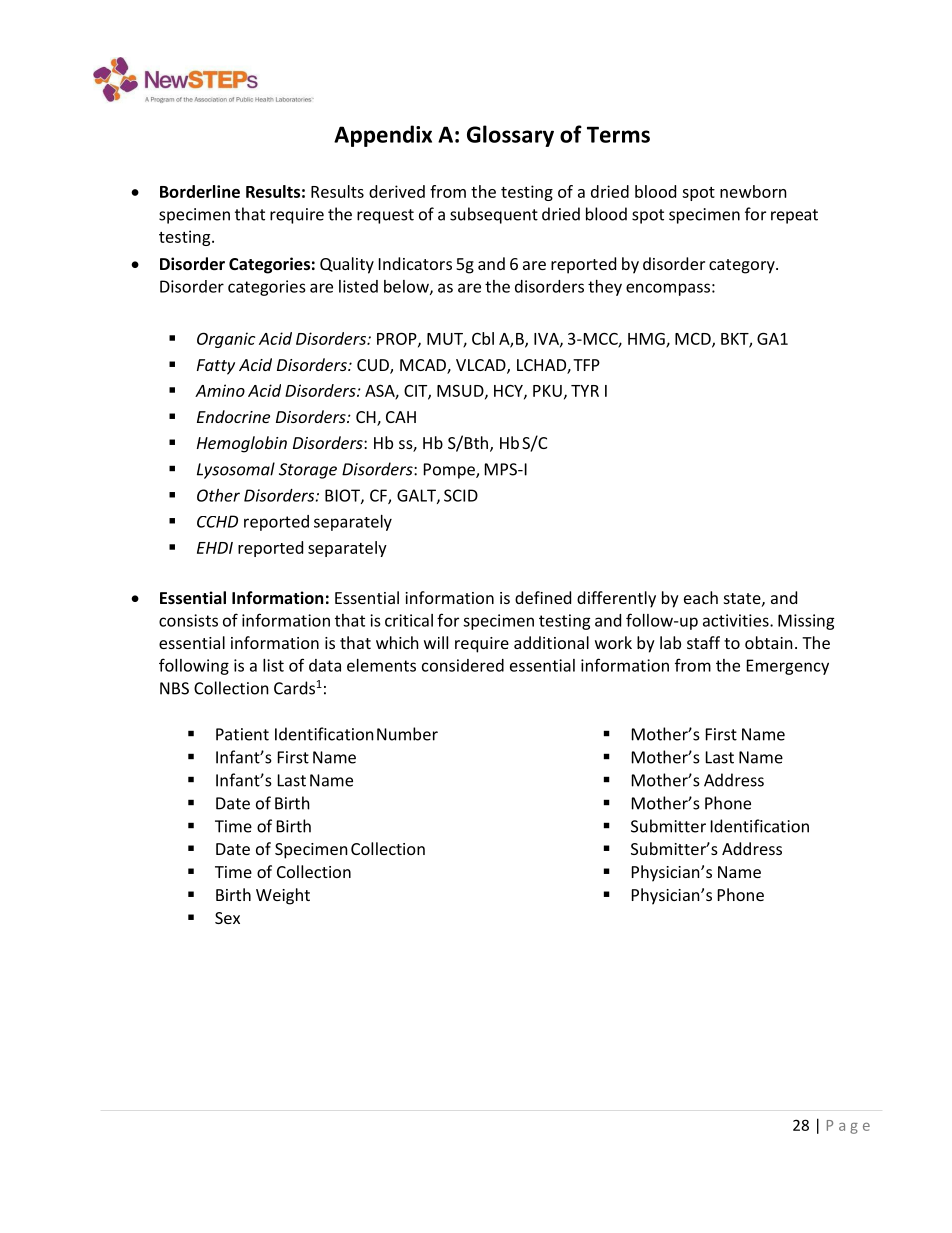 This screenshot has height=1233, width=952. Describe the element at coordinates (242, 734) in the screenshot. I see `Patient` at that location.
